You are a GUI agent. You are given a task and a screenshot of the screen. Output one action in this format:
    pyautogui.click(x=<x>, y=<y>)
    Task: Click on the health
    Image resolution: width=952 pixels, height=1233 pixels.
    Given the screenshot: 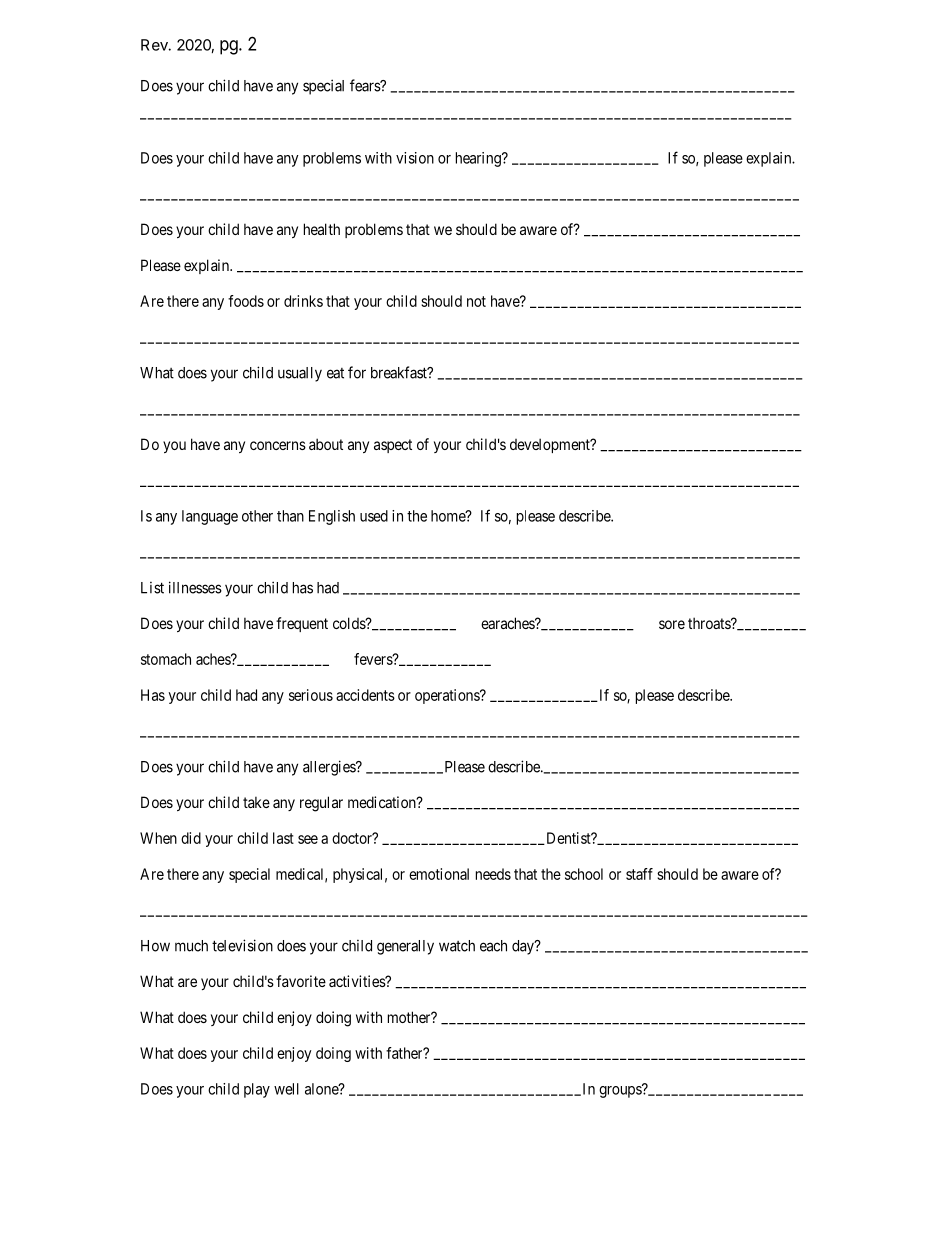 What is the action you would take?
    pyautogui.click(x=322, y=229)
